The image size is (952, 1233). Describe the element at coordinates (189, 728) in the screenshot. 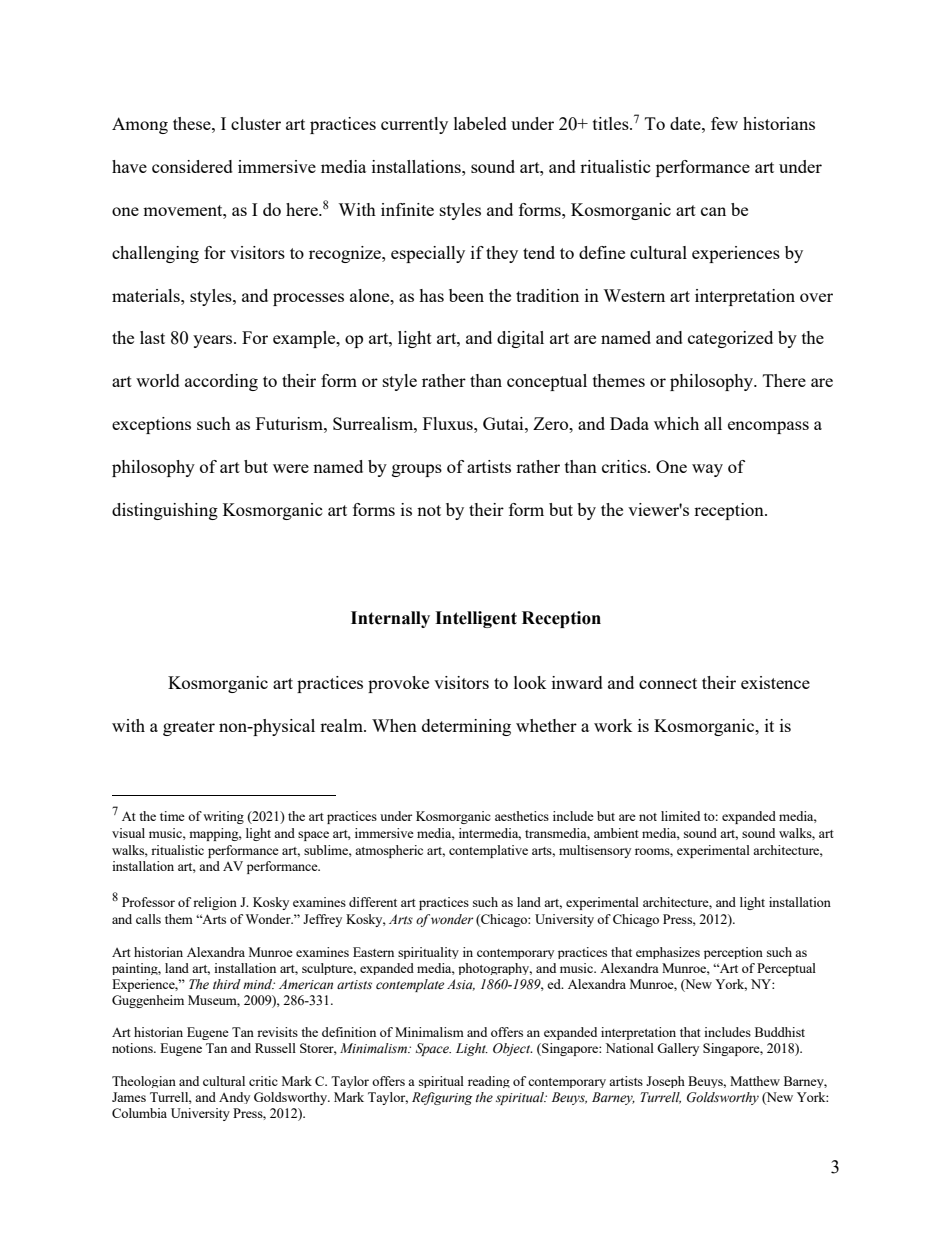

I see `greater` at that location.
